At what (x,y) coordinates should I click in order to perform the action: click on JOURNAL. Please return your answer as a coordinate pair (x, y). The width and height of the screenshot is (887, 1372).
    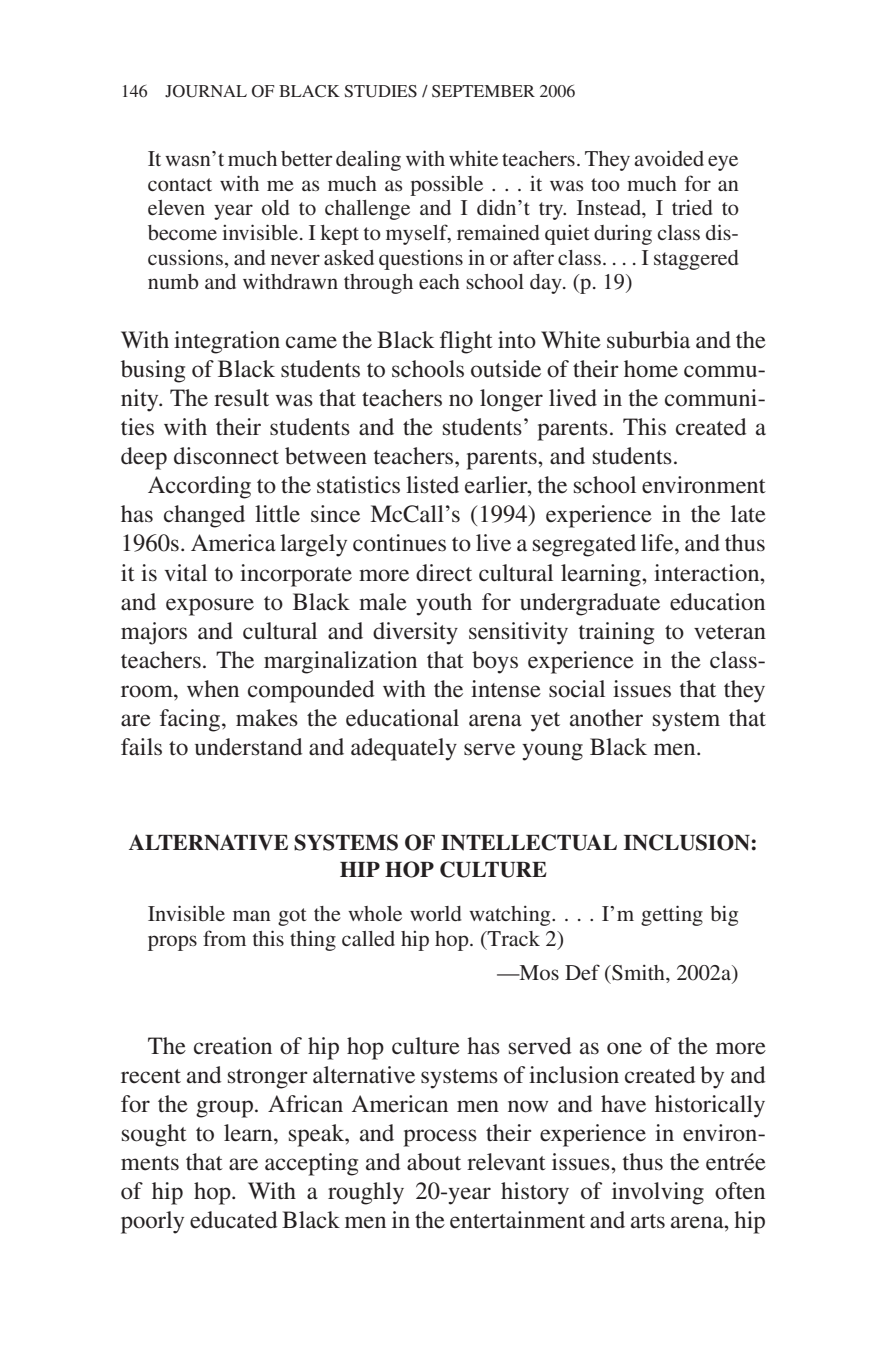
    Looking at the image, I should click on (206, 91).
